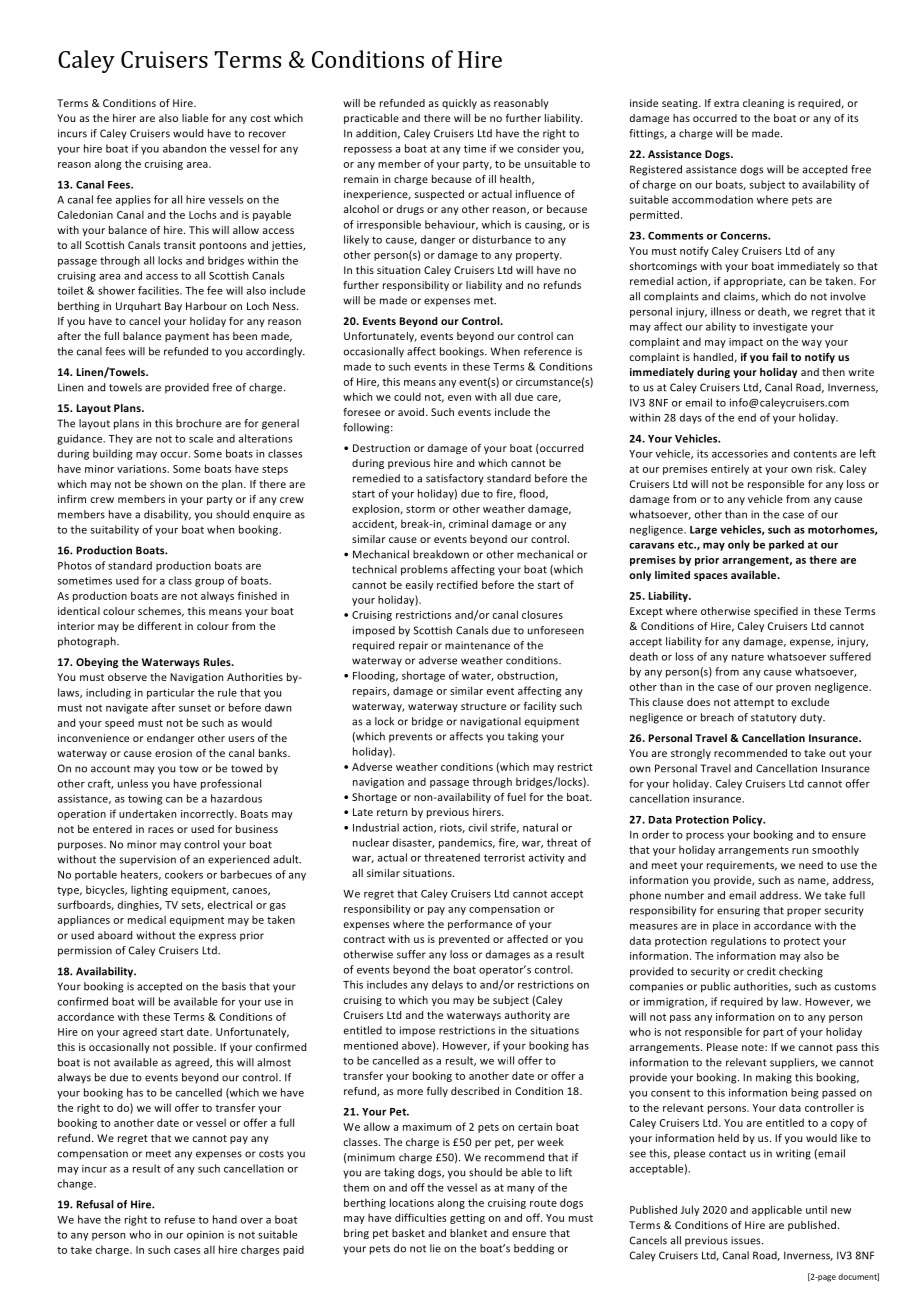 This screenshot has height=1308, width=924. I want to click on observe, so click(127, 677).
